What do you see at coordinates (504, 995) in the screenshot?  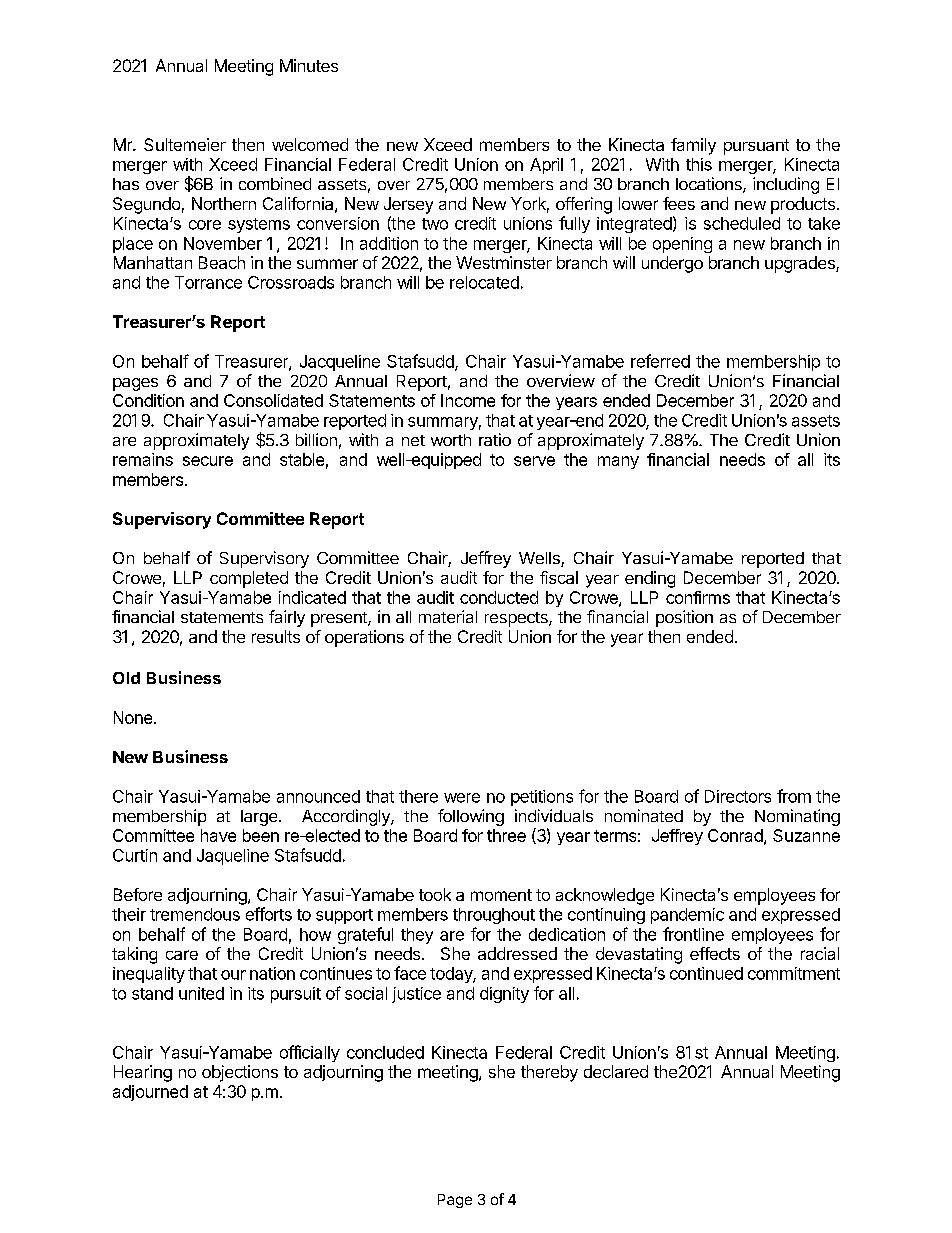 I see `dignity` at bounding box center [504, 995].
